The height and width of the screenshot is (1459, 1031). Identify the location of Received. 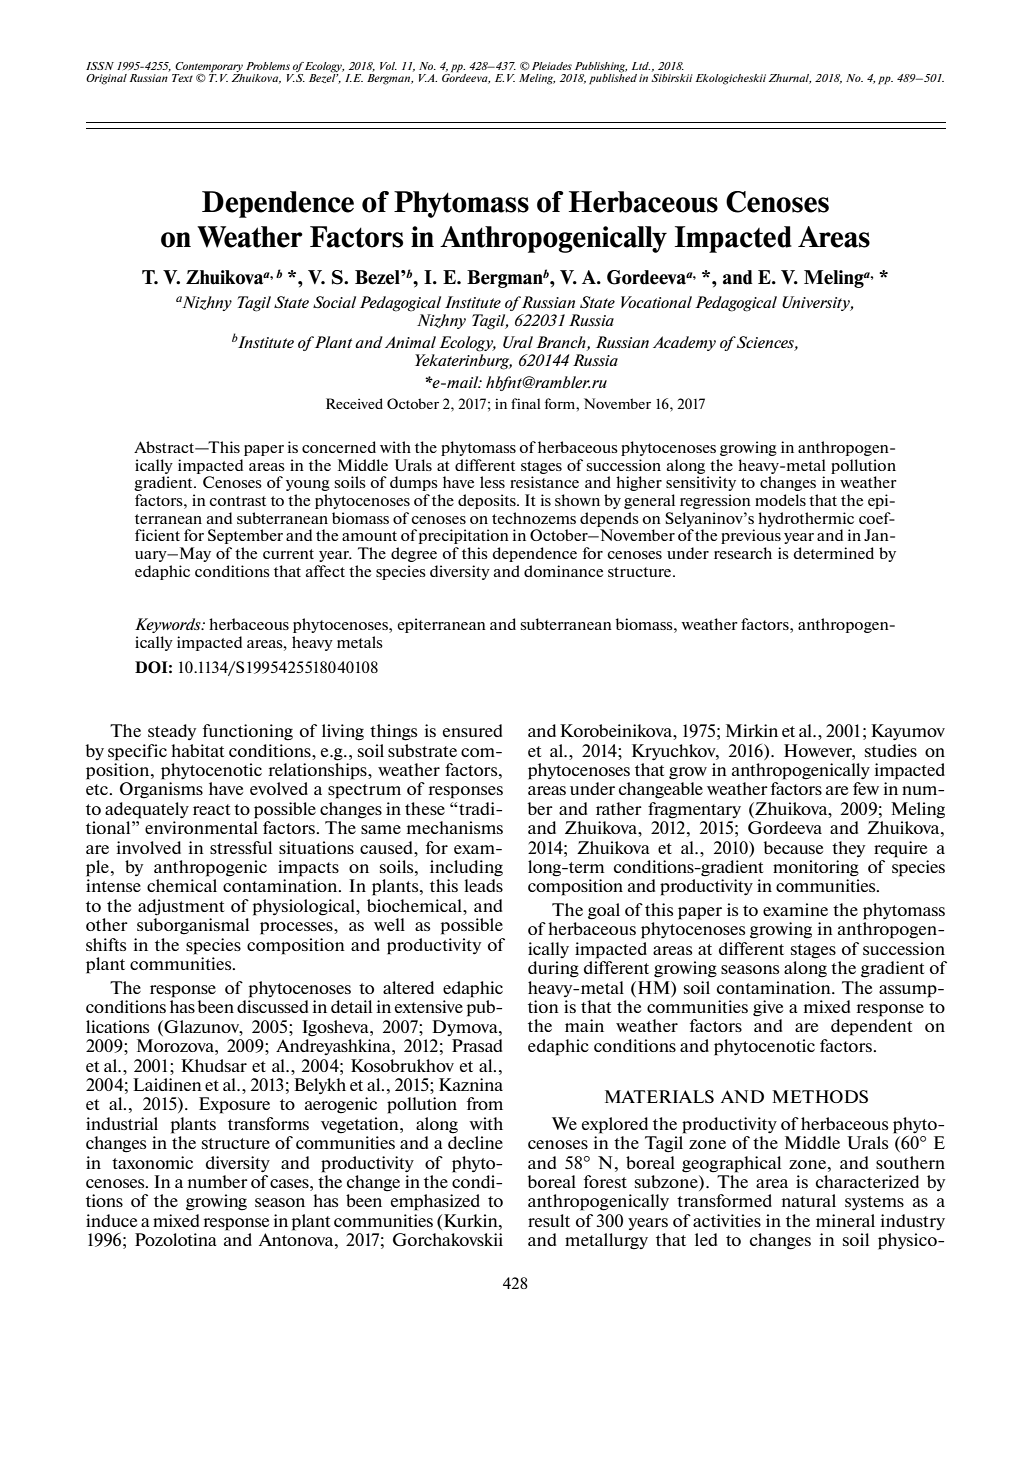
(354, 403).
